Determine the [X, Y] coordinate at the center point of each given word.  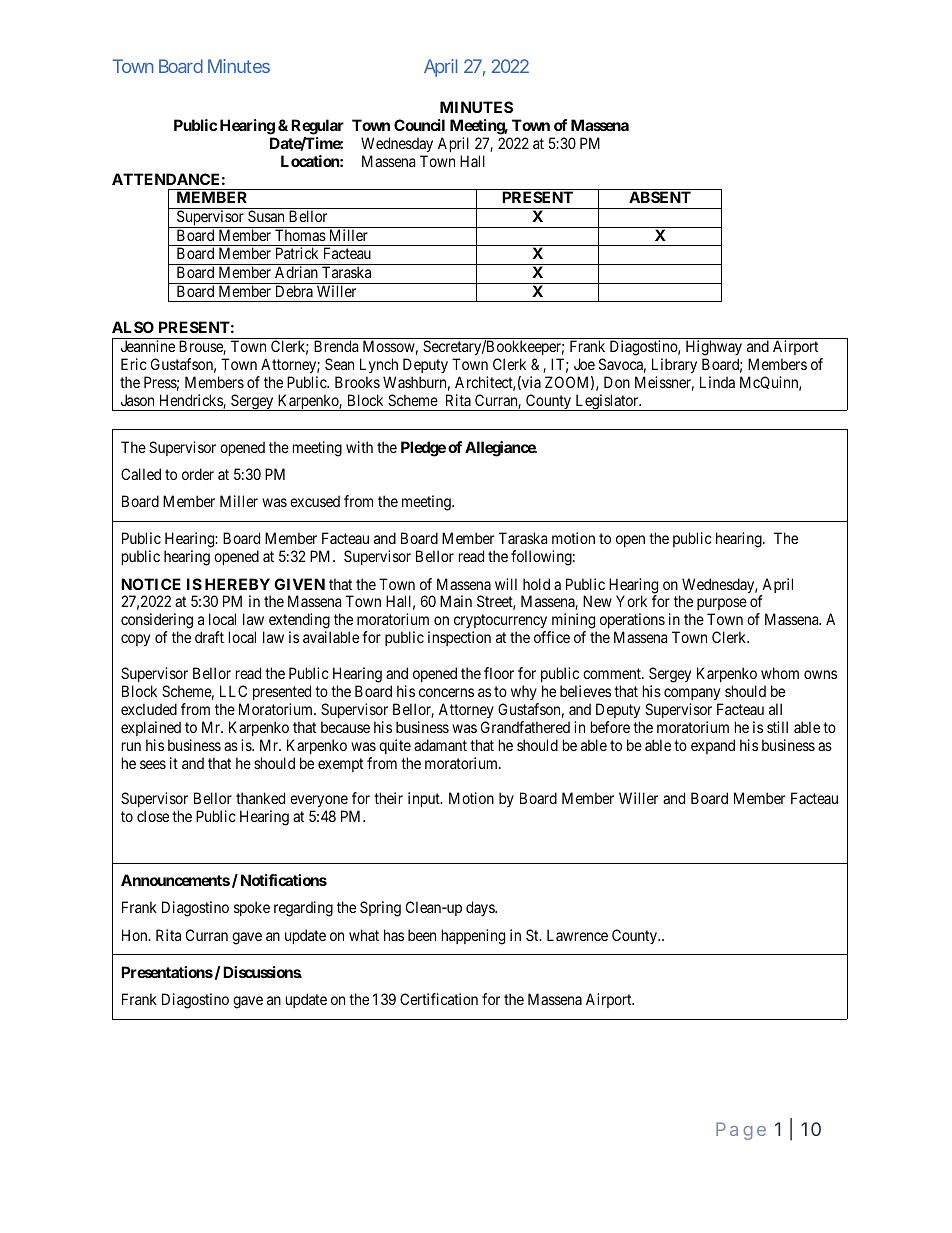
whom [780, 673]
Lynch [379, 365]
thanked [260, 798]
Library [674, 365]
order [198, 474]
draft [209, 637]
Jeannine [148, 346]
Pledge [423, 449]
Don [617, 382]
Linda [717, 382]
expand [713, 746]
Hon [136, 935]
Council [419, 125]
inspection [459, 638]
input [425, 799]
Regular [317, 127]
